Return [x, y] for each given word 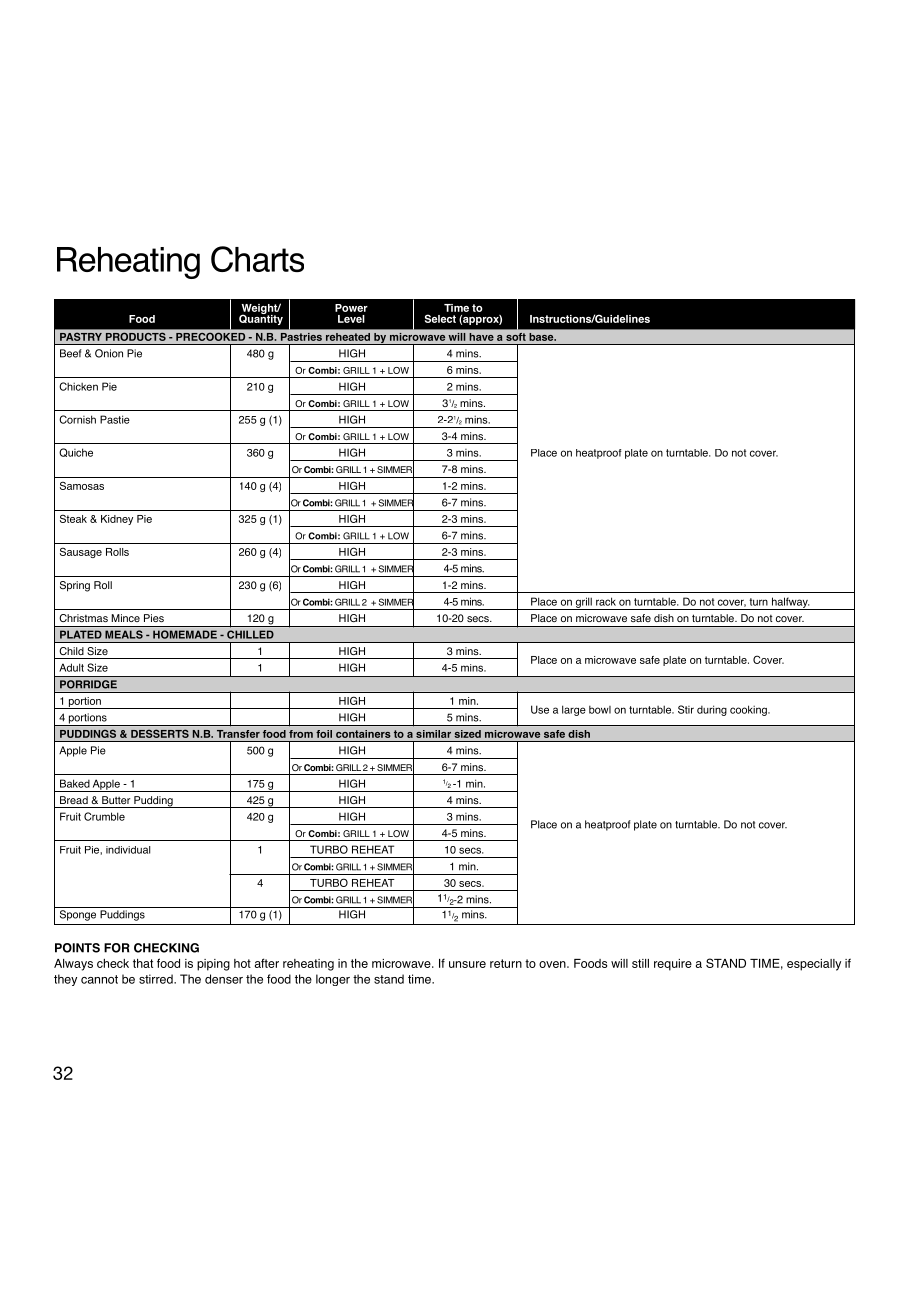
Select [440, 318]
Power [351, 308]
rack [606, 601]
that [143, 963]
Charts [257, 259]
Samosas [82, 485]
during [712, 710]
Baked [75, 783]
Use [540, 709]
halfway [789, 603]
